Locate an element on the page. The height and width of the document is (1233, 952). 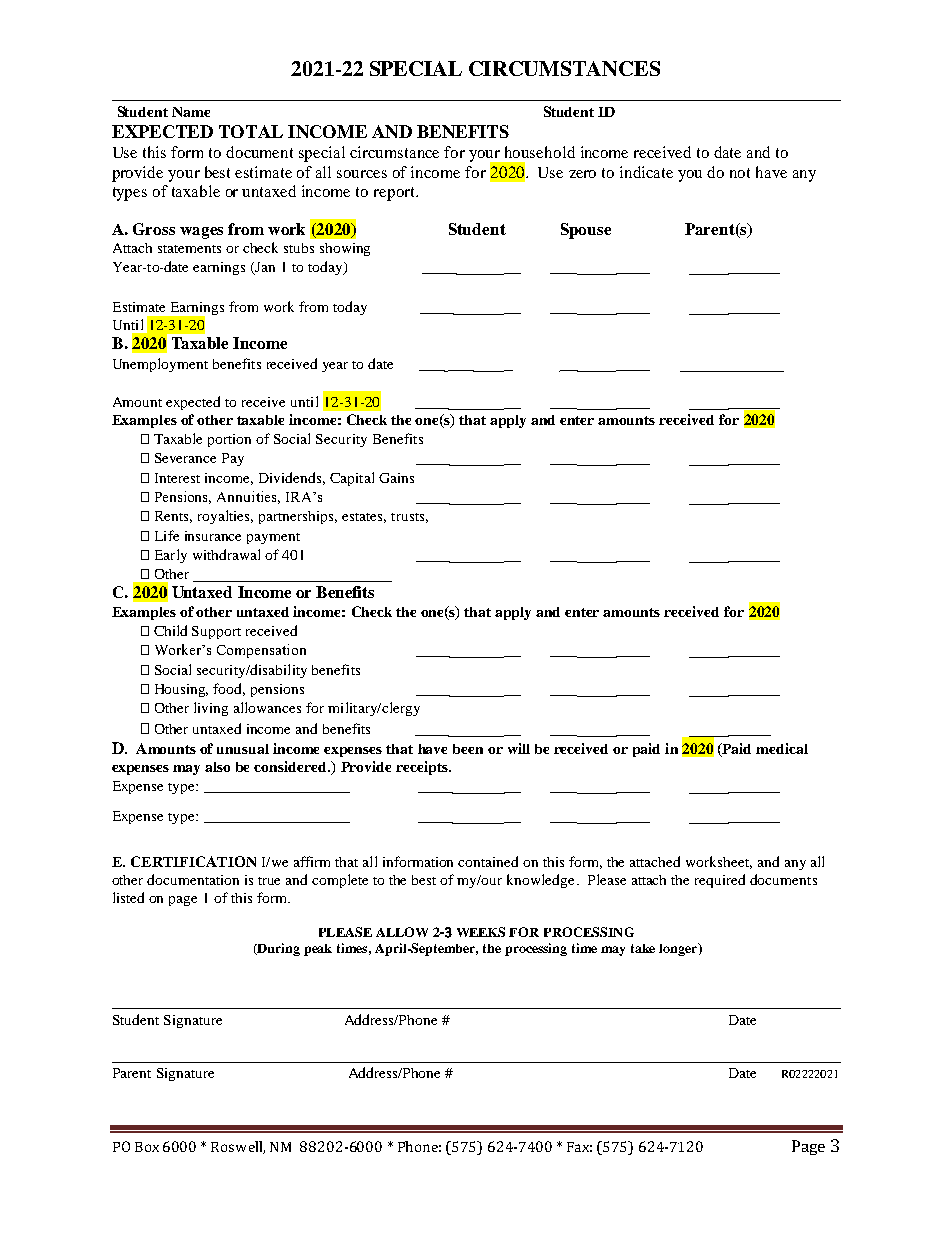
Name is located at coordinates (191, 112).
